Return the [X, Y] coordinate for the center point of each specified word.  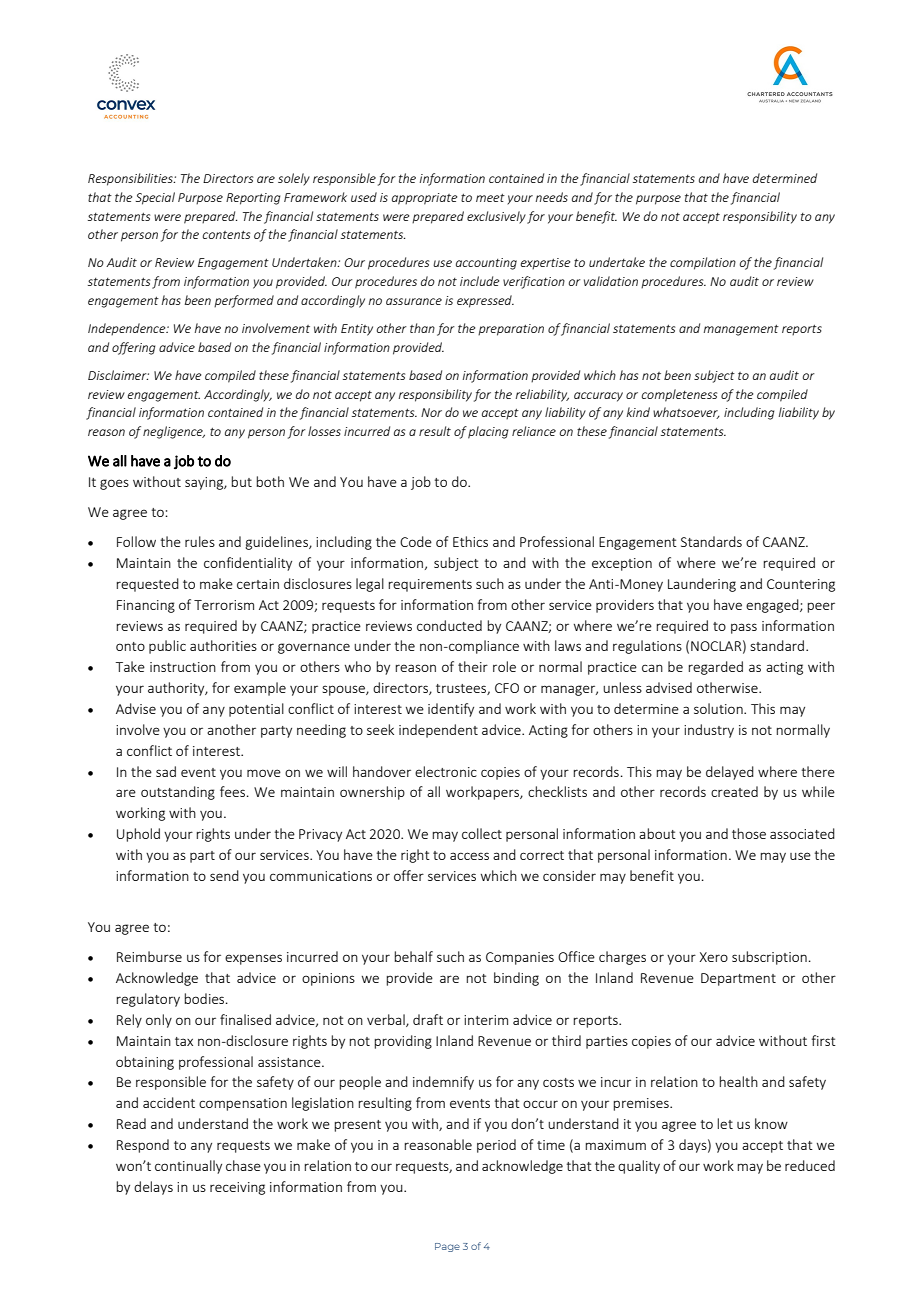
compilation [703, 263]
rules [200, 541]
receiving [237, 1188]
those [749, 833]
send [224, 875]
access [469, 856]
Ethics [470, 541]
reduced [810, 1165]
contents [226, 234]
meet [490, 197]
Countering [801, 585]
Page [447, 1247]
